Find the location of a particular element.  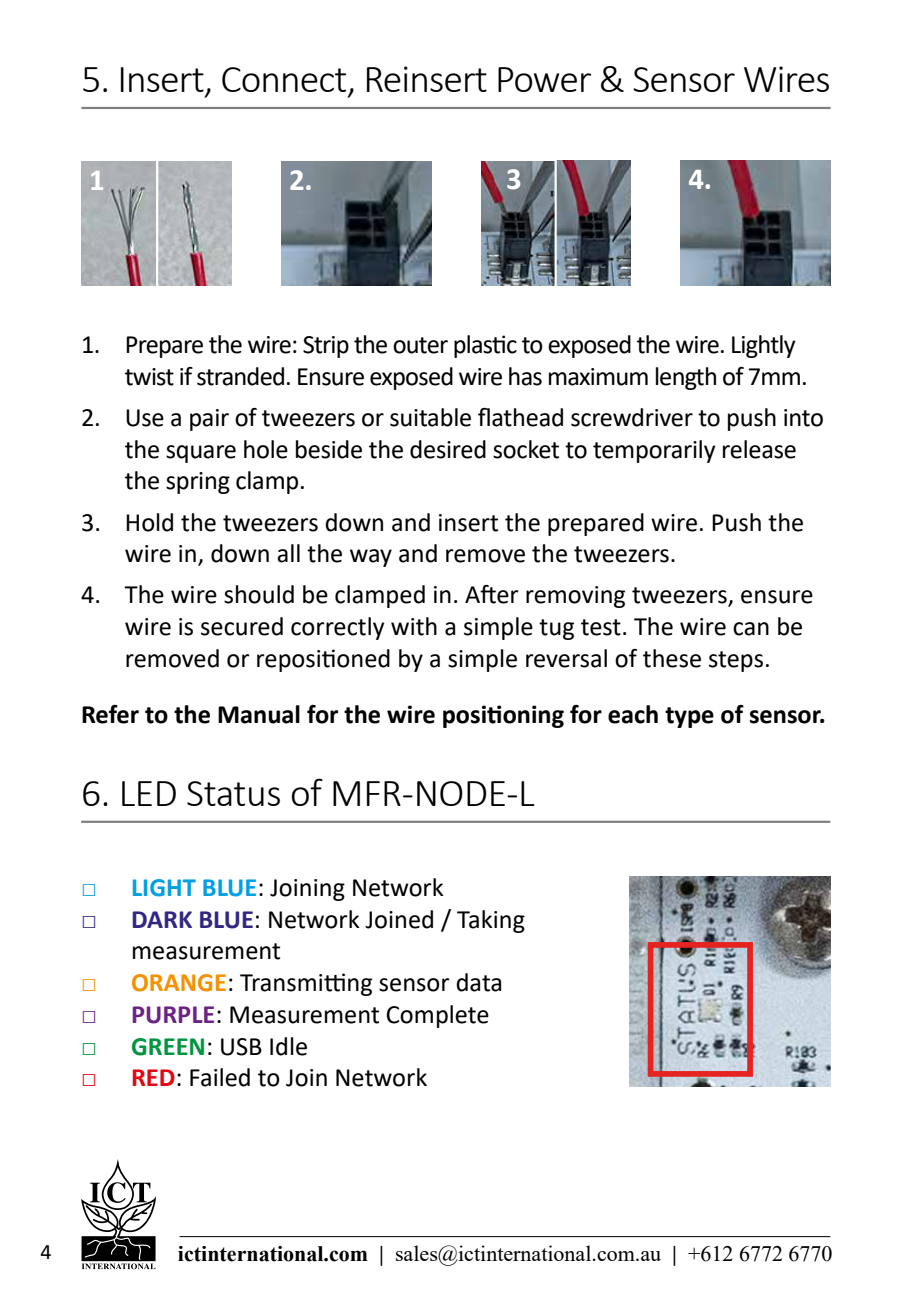

data is located at coordinates (478, 982).
